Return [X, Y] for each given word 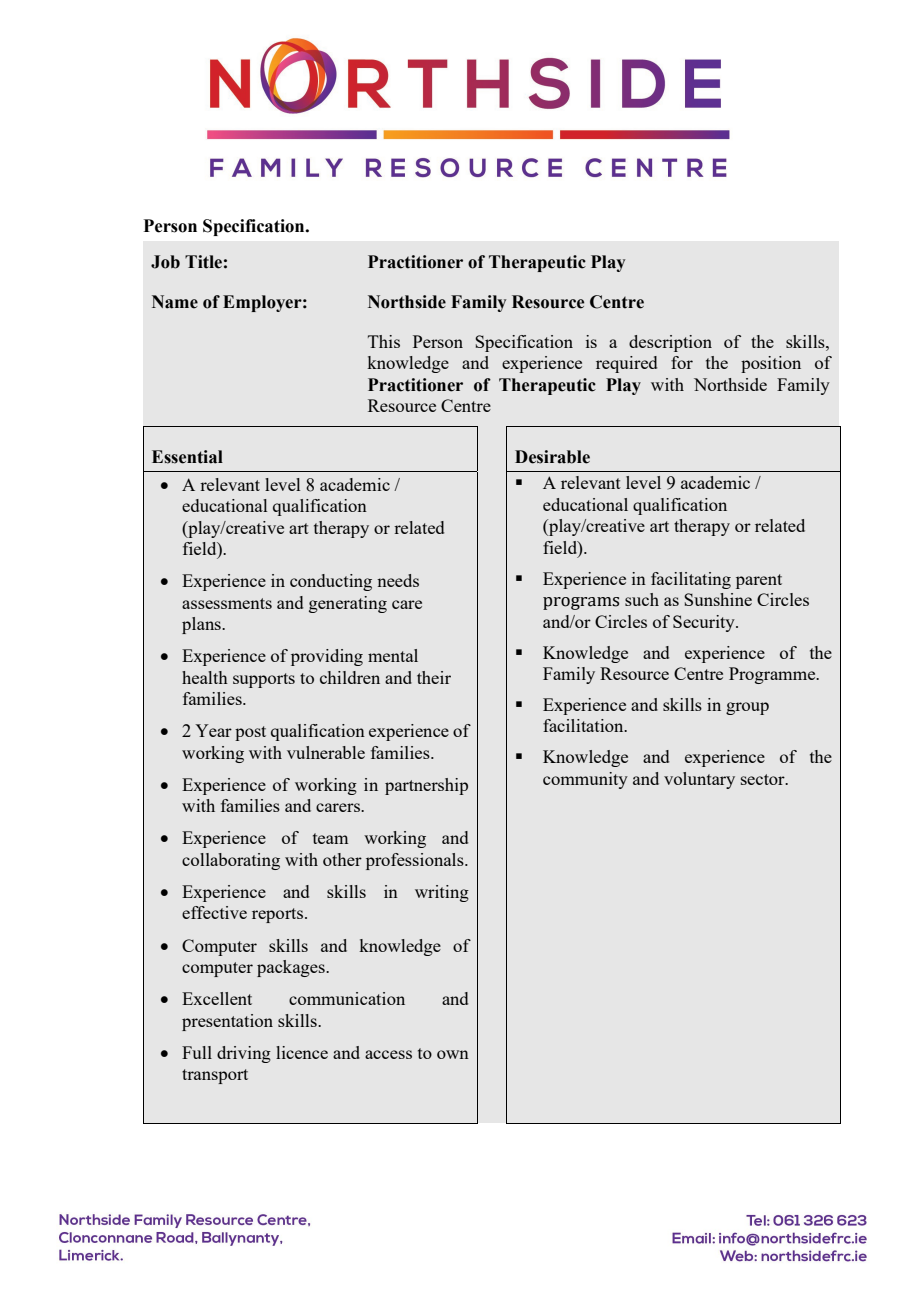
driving [244, 1054]
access [388, 1054]
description [670, 343]
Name [175, 302]
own [453, 1054]
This [384, 341]
